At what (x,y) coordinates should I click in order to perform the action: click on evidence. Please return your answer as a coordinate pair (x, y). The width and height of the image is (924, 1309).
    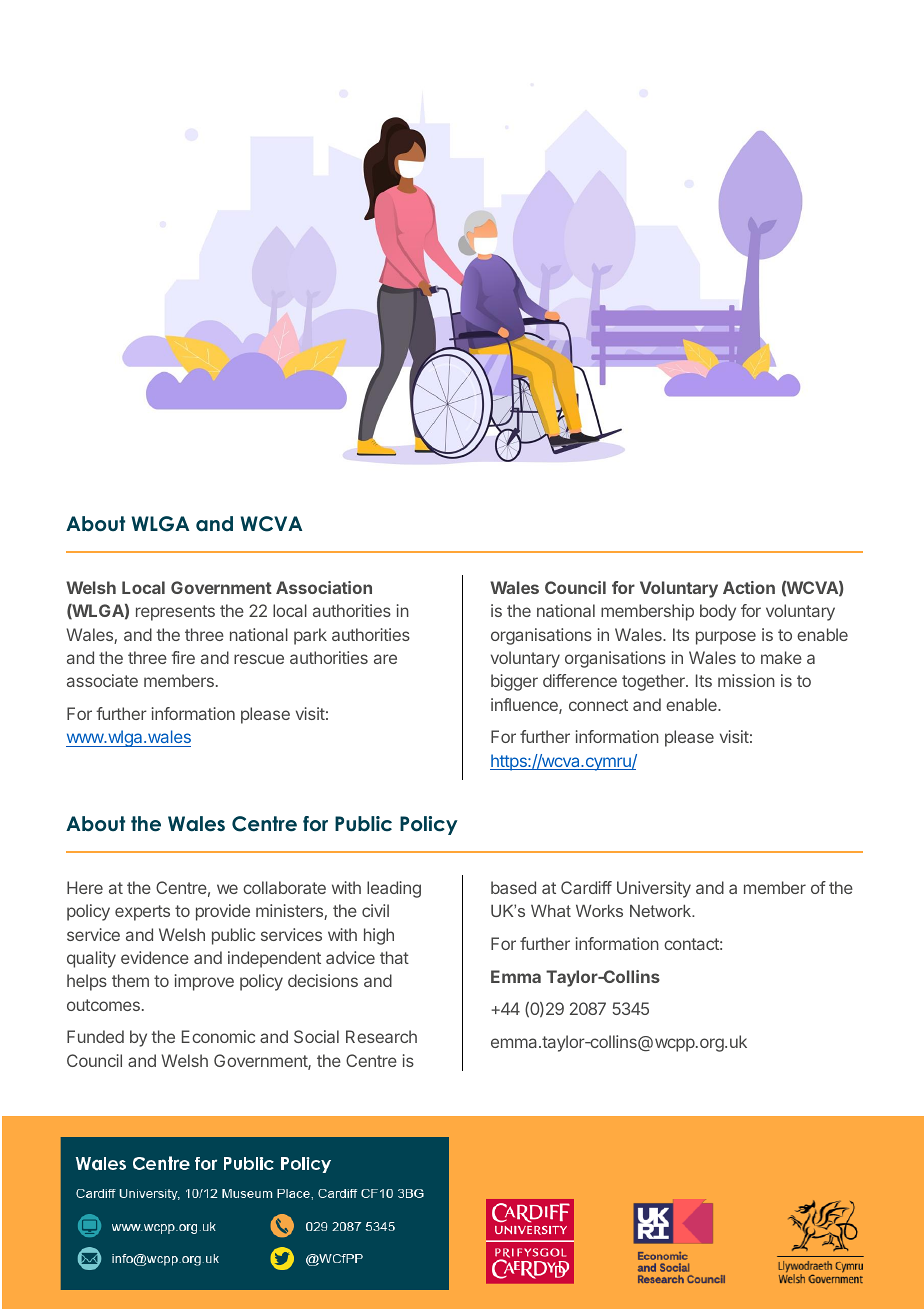
    Looking at the image, I should click on (155, 957).
